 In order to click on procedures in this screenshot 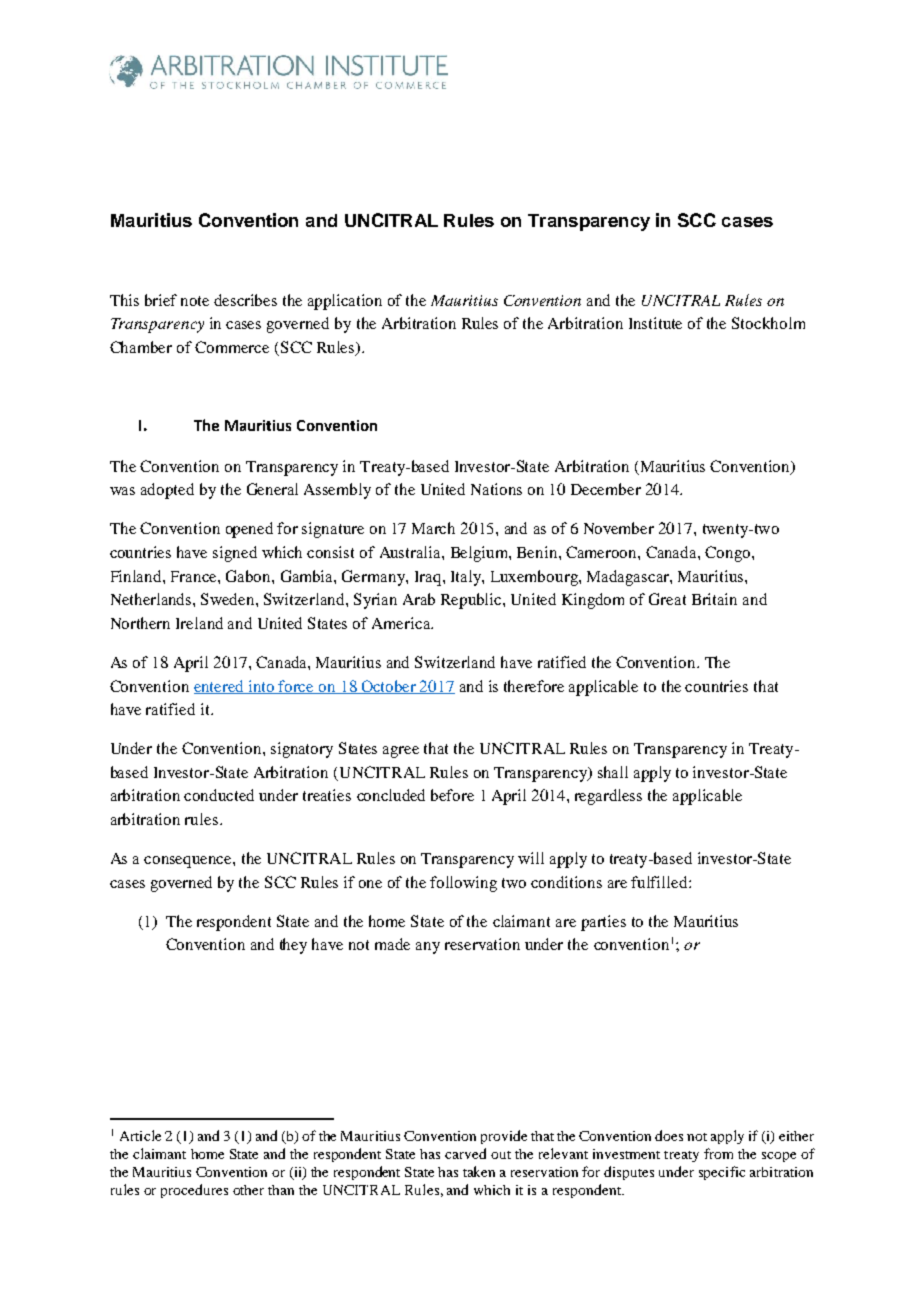, I will do `click(194, 1191)`.
